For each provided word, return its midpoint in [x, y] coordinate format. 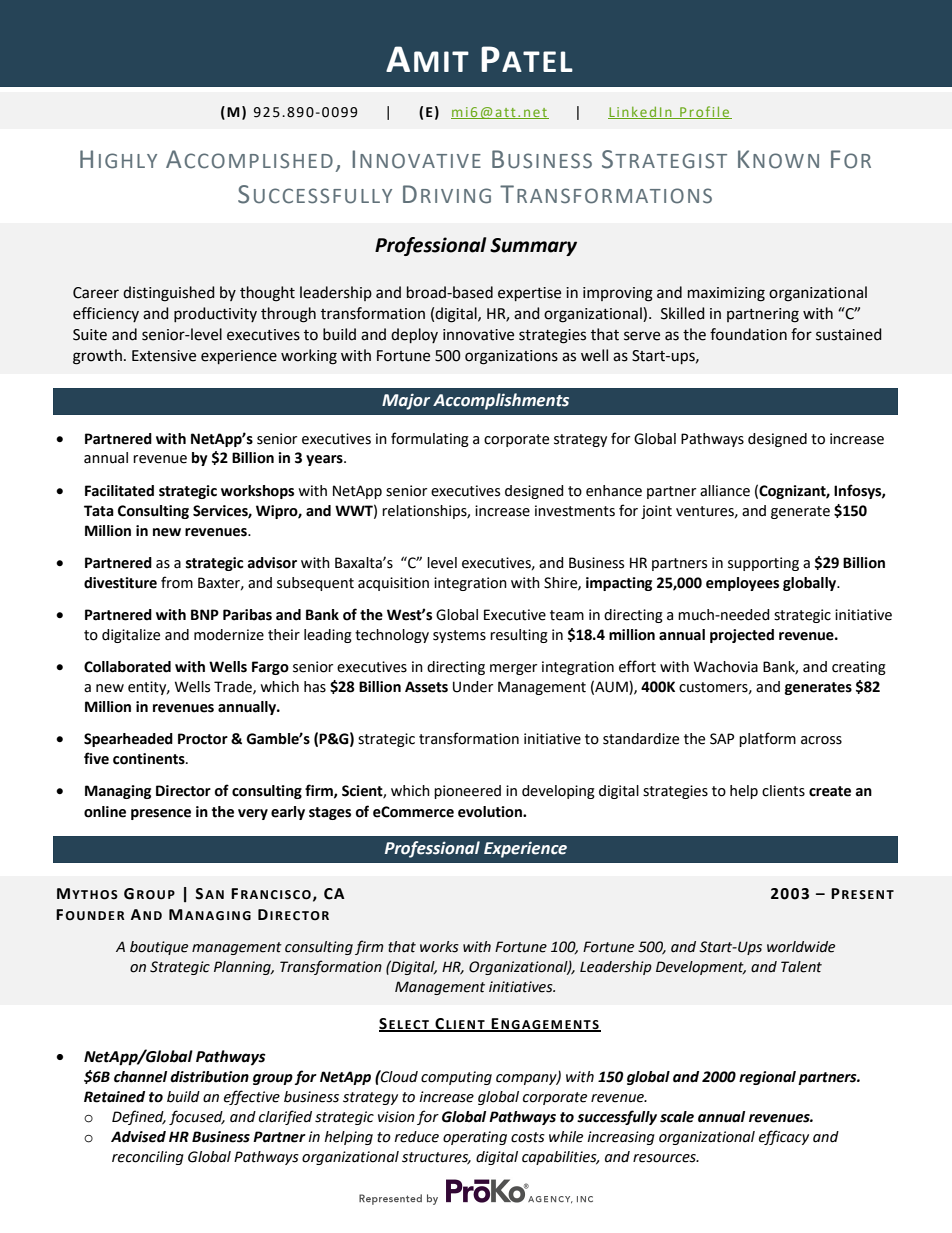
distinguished [169, 294]
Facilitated [119, 491]
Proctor [203, 739]
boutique [159, 948]
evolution [491, 812]
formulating [430, 439]
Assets [426, 687]
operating [475, 1138]
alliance [725, 491]
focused [197, 1117]
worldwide [801, 947]
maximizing [726, 294]
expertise [529, 294]
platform [767, 739]
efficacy [784, 1137]
